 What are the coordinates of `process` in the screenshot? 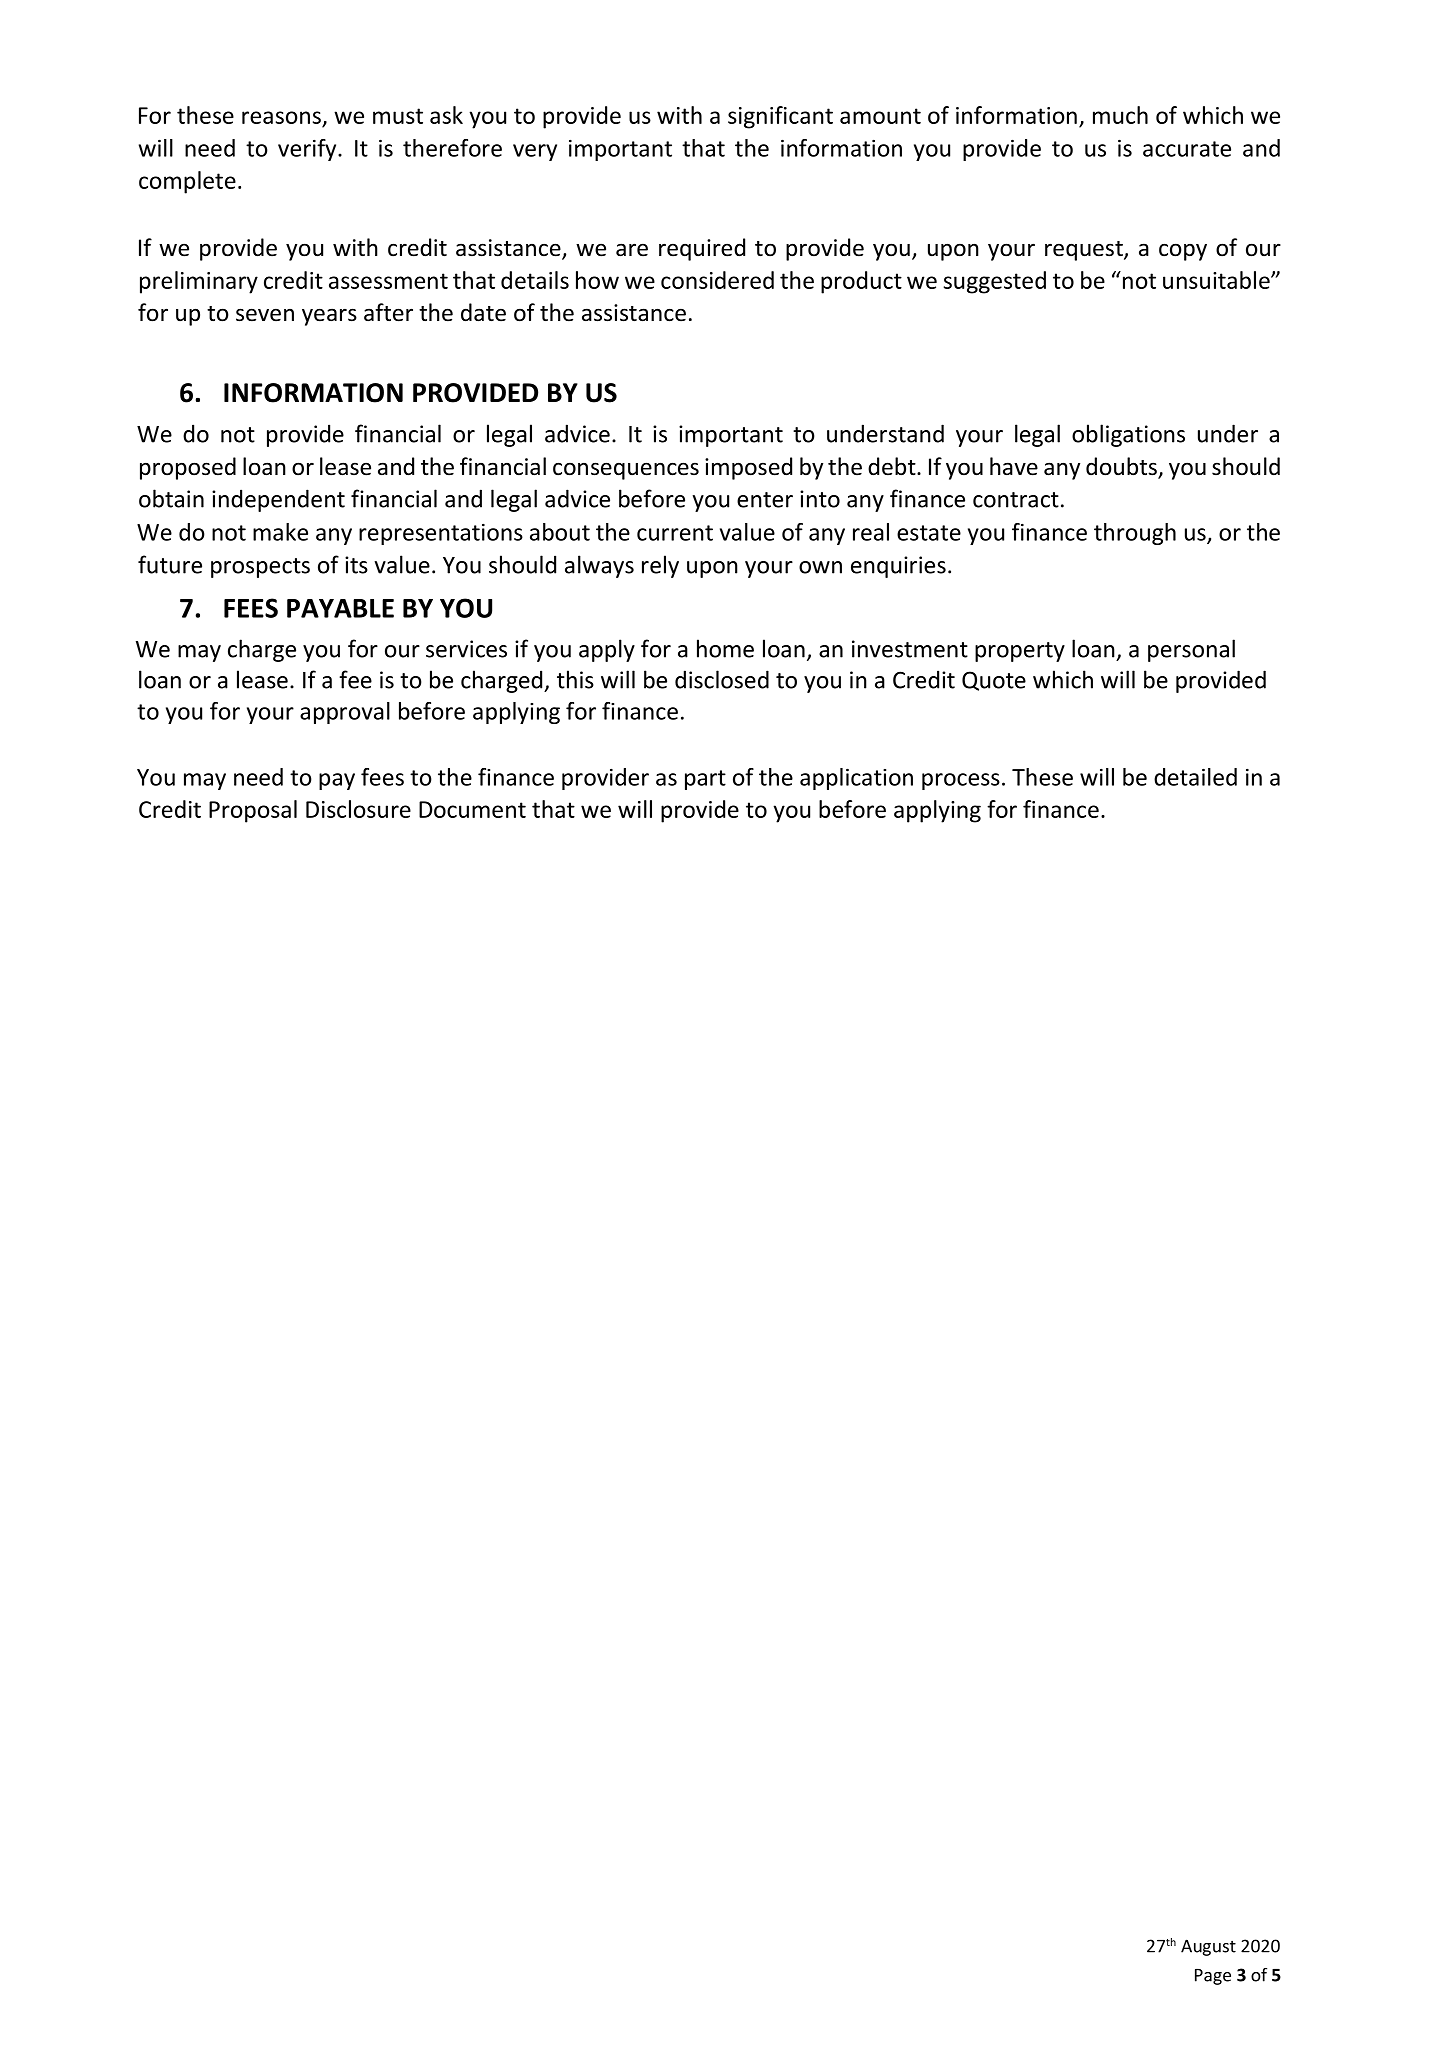 It's located at (961, 781).
